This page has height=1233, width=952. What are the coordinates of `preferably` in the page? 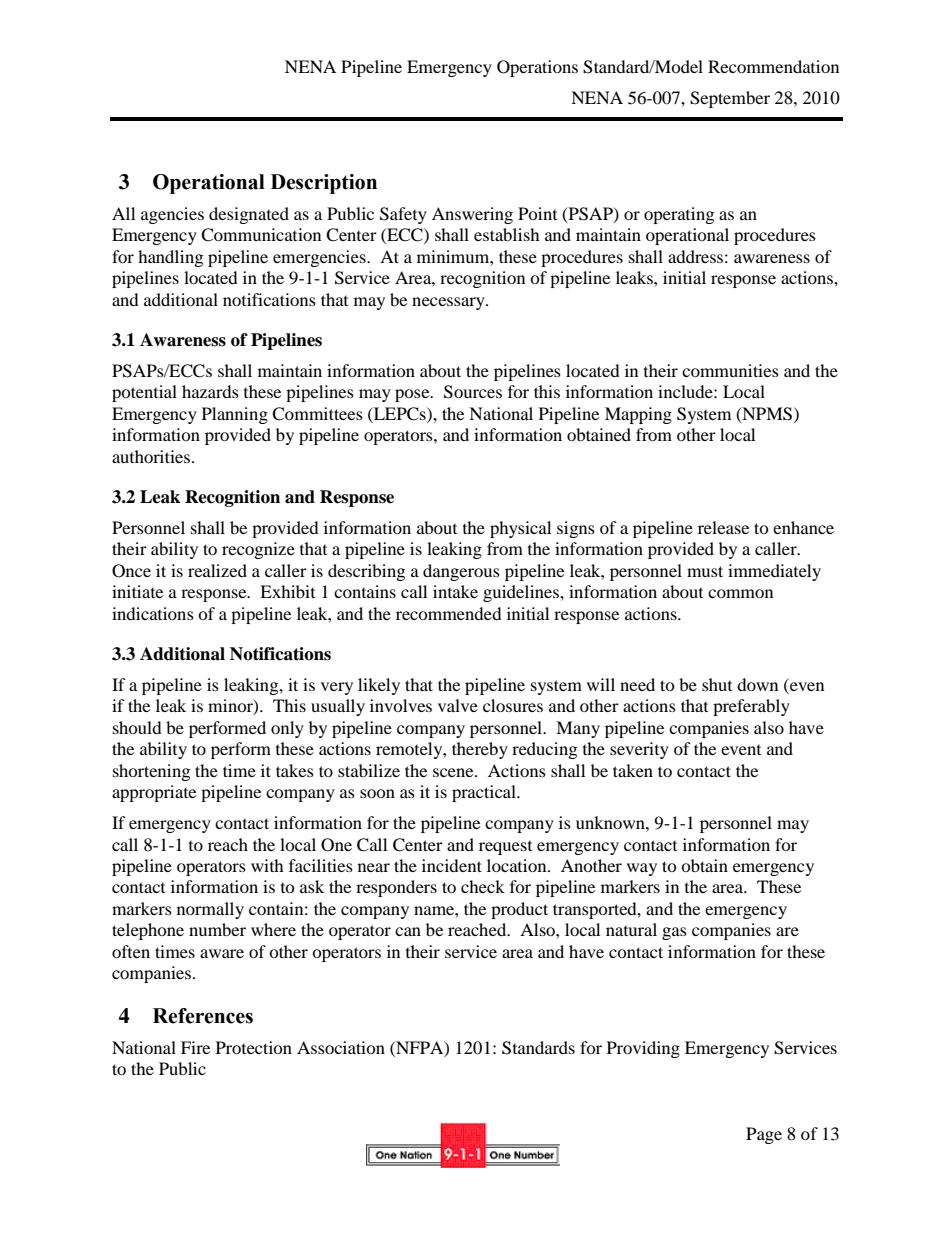 It's located at (751, 707).
